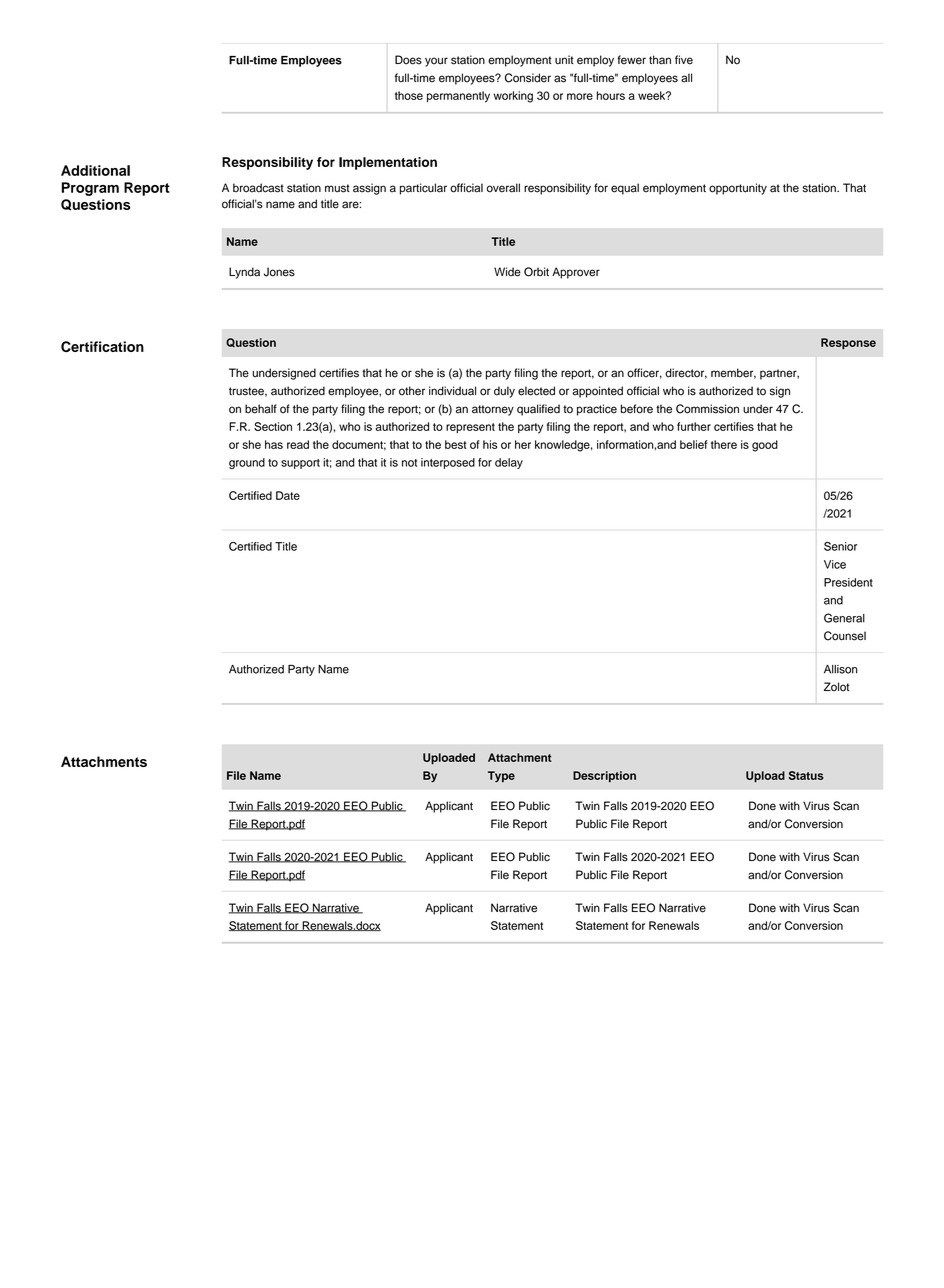 The image size is (944, 1288). What do you see at coordinates (625, 189) in the image?
I see `equal` at bounding box center [625, 189].
